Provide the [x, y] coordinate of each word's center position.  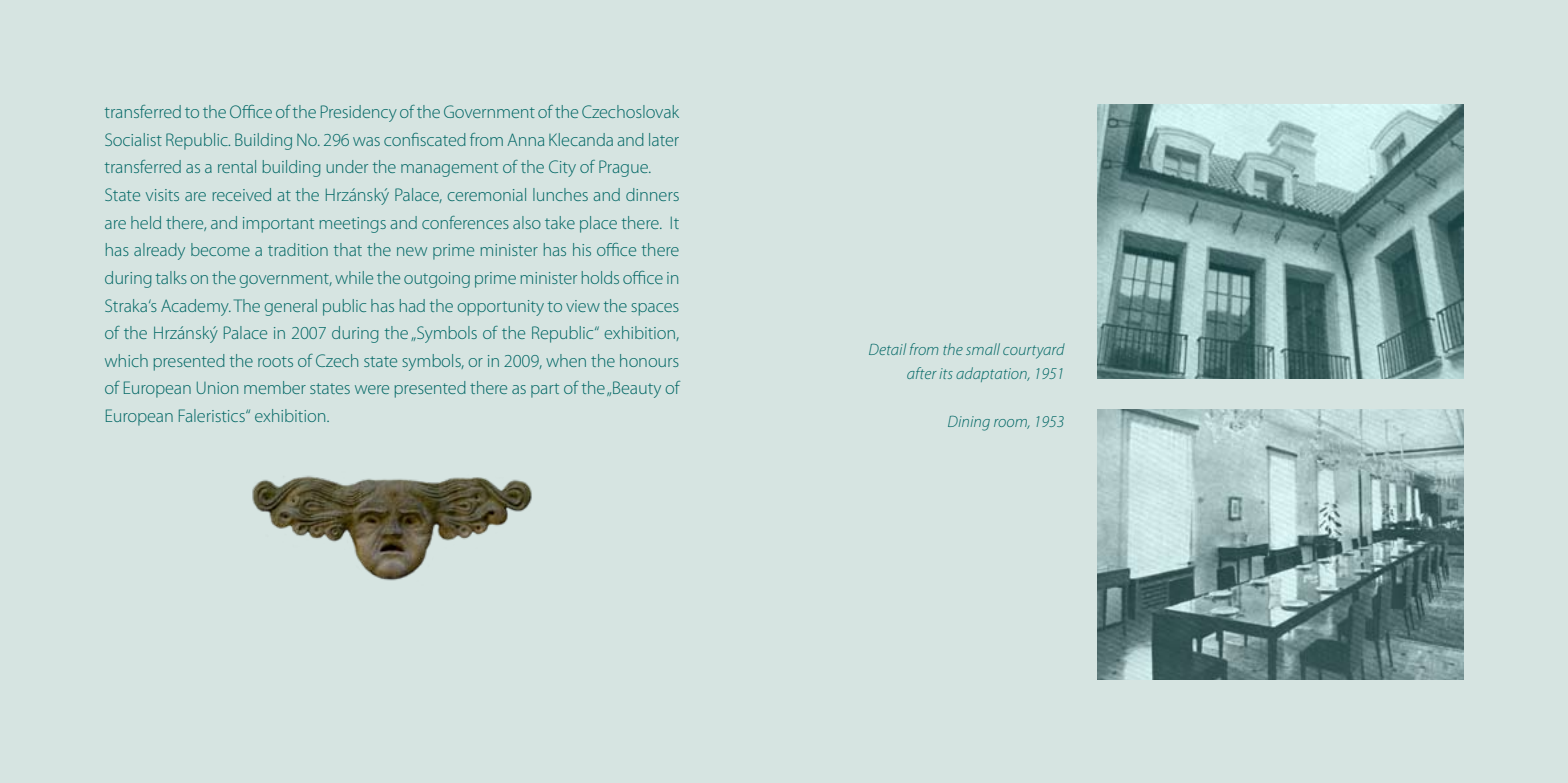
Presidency [359, 113]
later [664, 139]
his [582, 249]
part [545, 390]
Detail [887, 349]
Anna [525, 139]
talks [171, 277]
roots [275, 361]
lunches [560, 194]
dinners [652, 194]
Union [217, 388]
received [242, 194]
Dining [969, 423]
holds [600, 277]
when [566, 360]
